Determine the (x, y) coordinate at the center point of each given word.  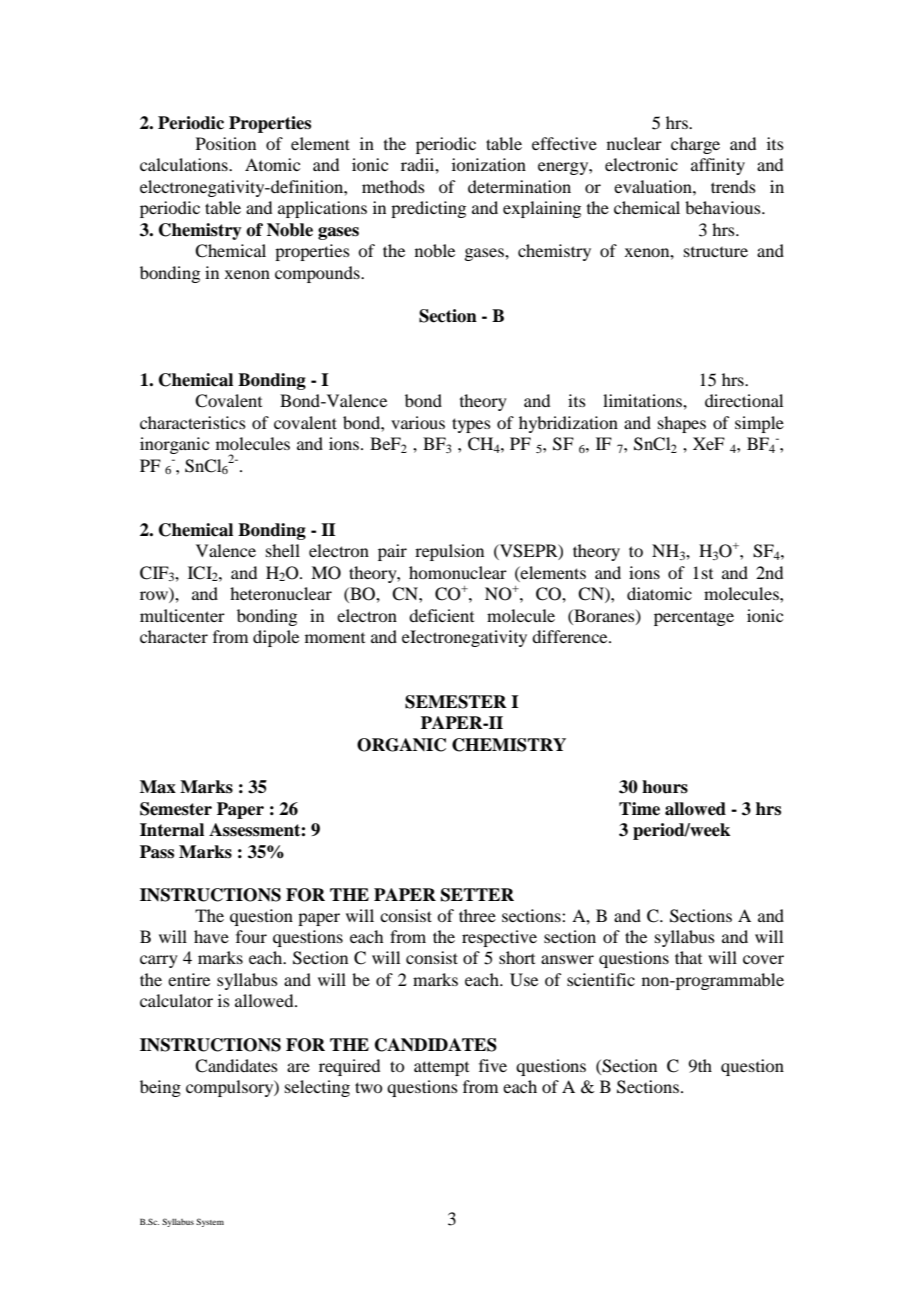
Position (226, 143)
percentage (694, 619)
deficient (441, 615)
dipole (276, 638)
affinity (718, 166)
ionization (489, 164)
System (210, 1222)
